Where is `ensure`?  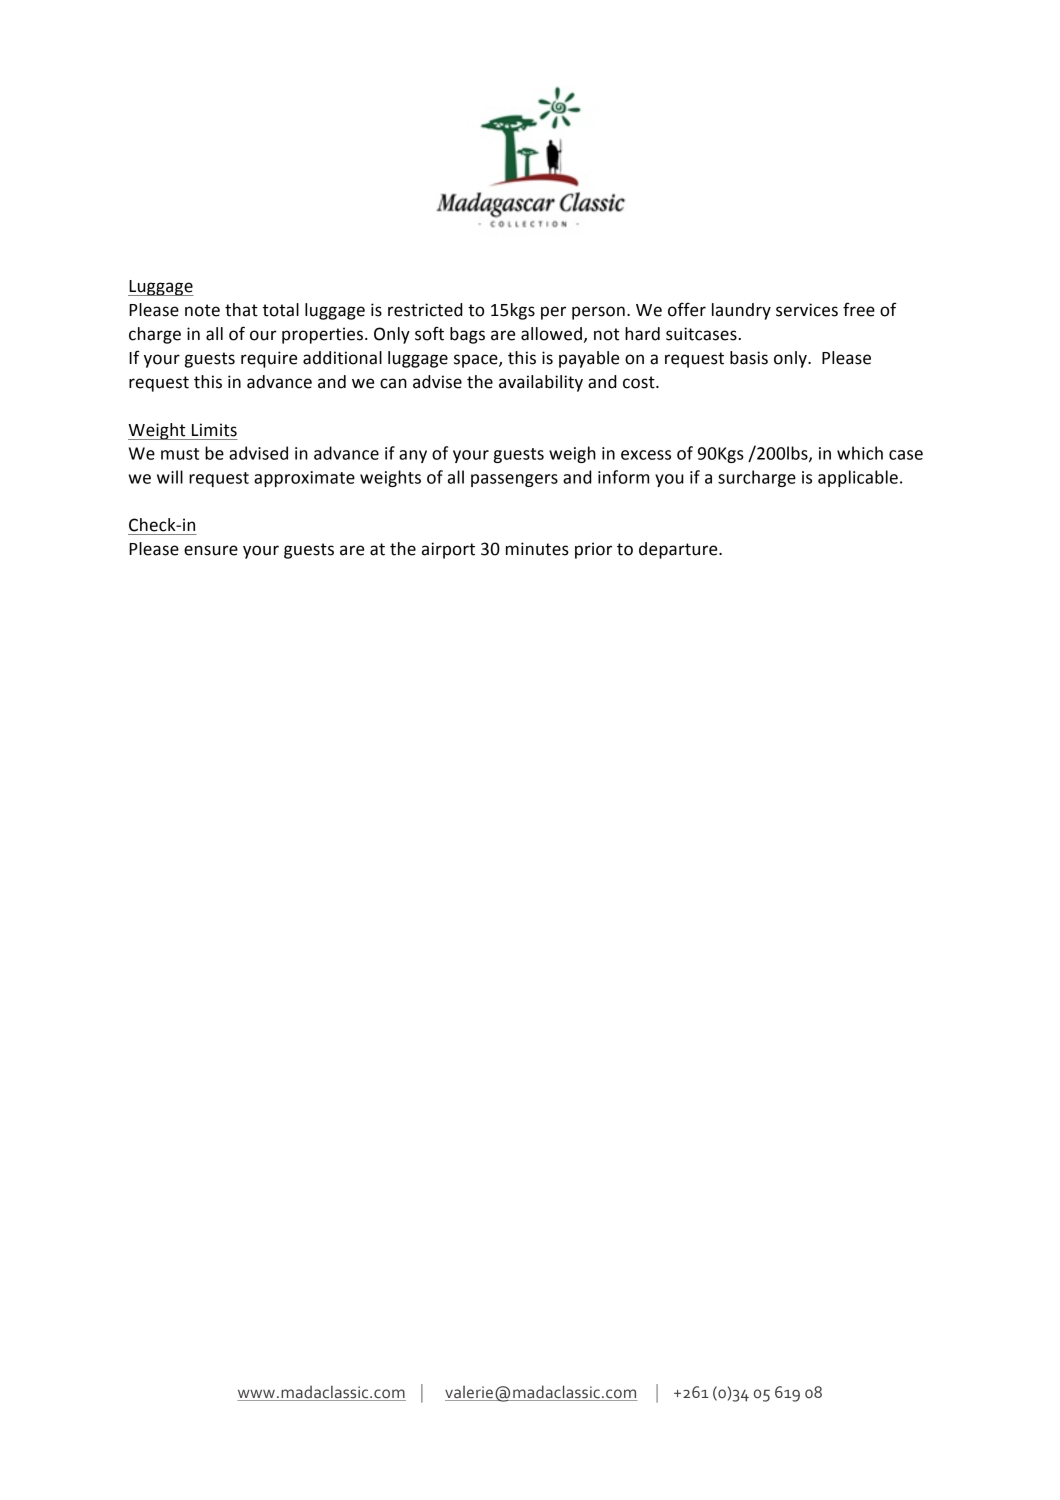
ensure is located at coordinates (211, 550).
